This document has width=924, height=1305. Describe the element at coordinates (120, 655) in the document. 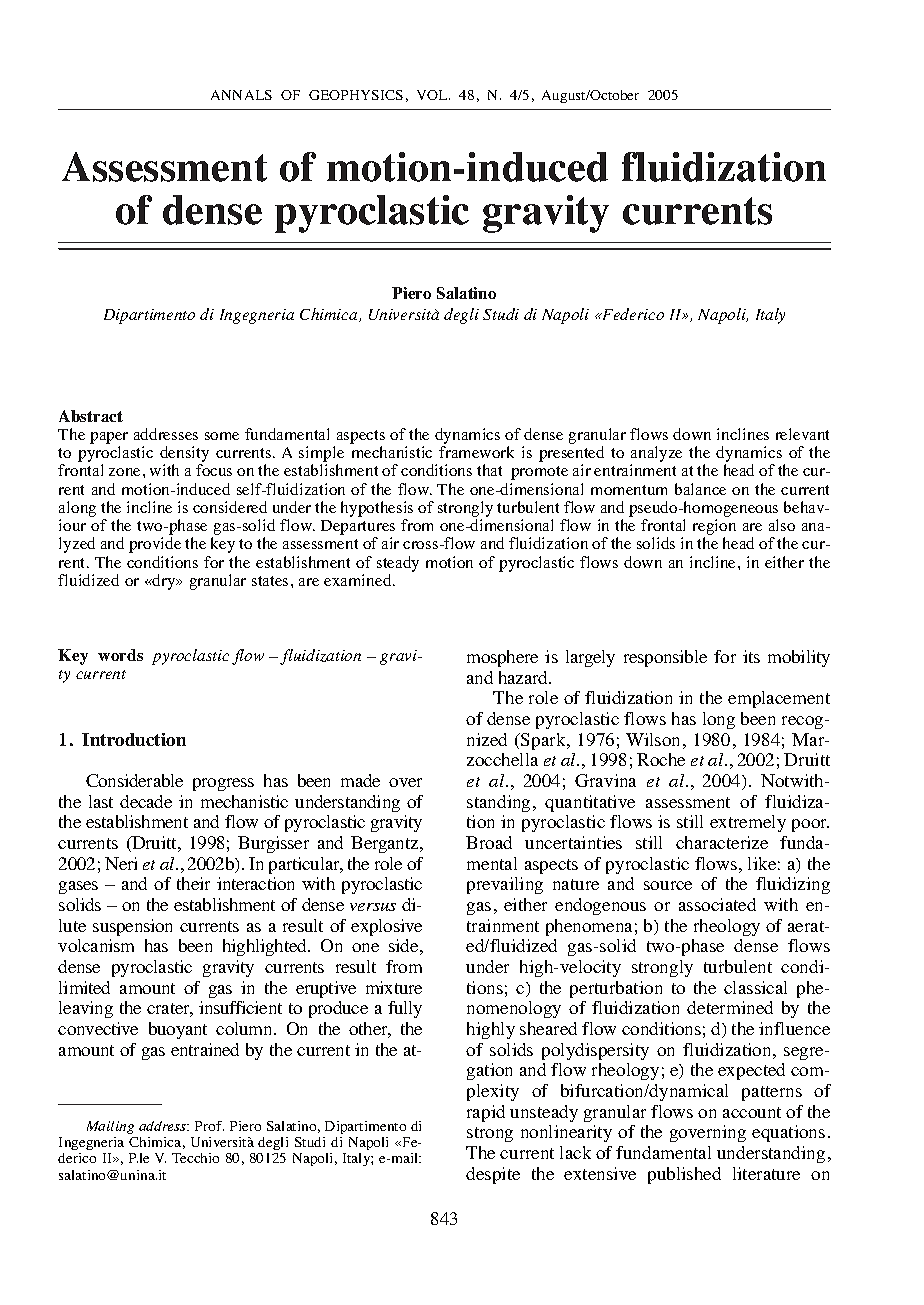

I see `words` at that location.
